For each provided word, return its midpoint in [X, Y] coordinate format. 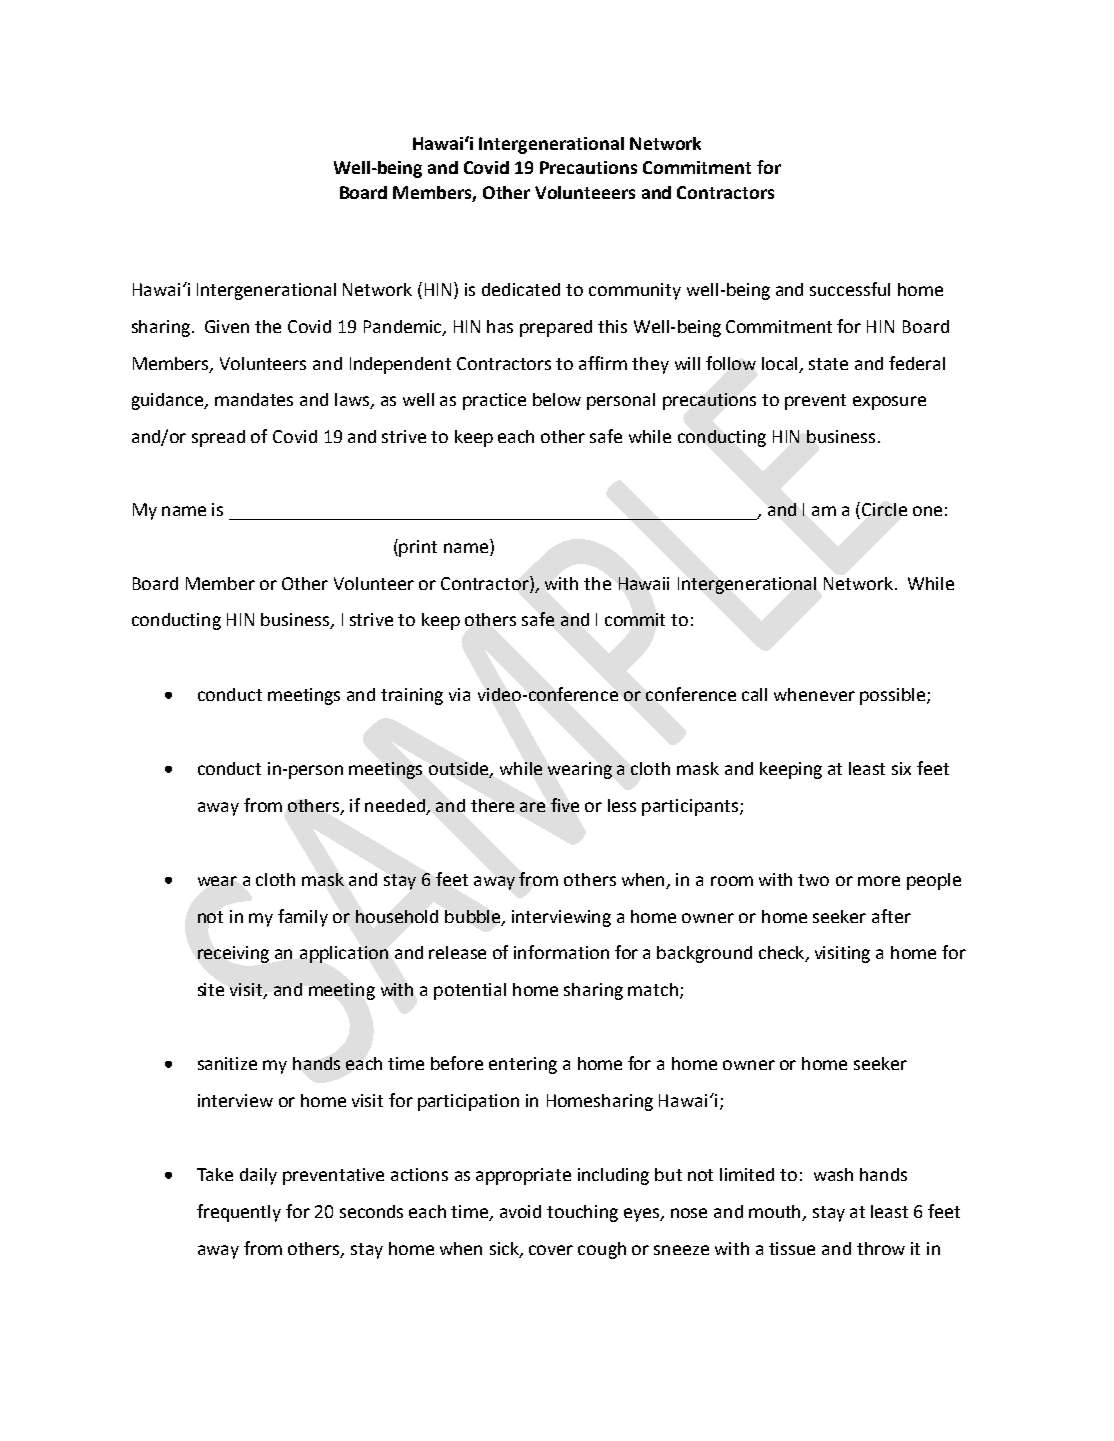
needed [396, 806]
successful [850, 289]
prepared [556, 328]
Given [227, 326]
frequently [239, 1213]
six [901, 768]
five [565, 805]
